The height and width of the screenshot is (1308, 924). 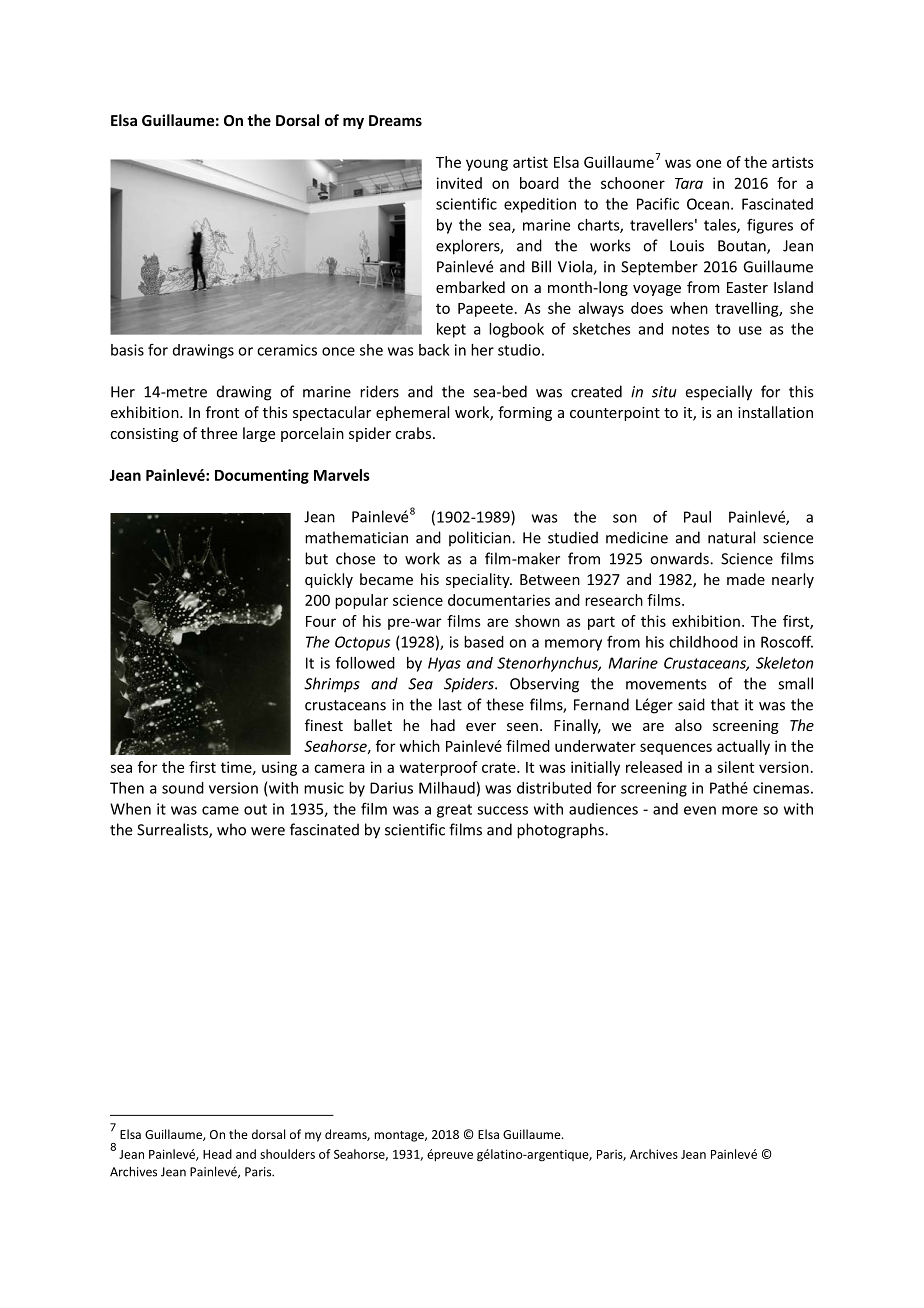 I want to click on who, so click(x=231, y=829).
